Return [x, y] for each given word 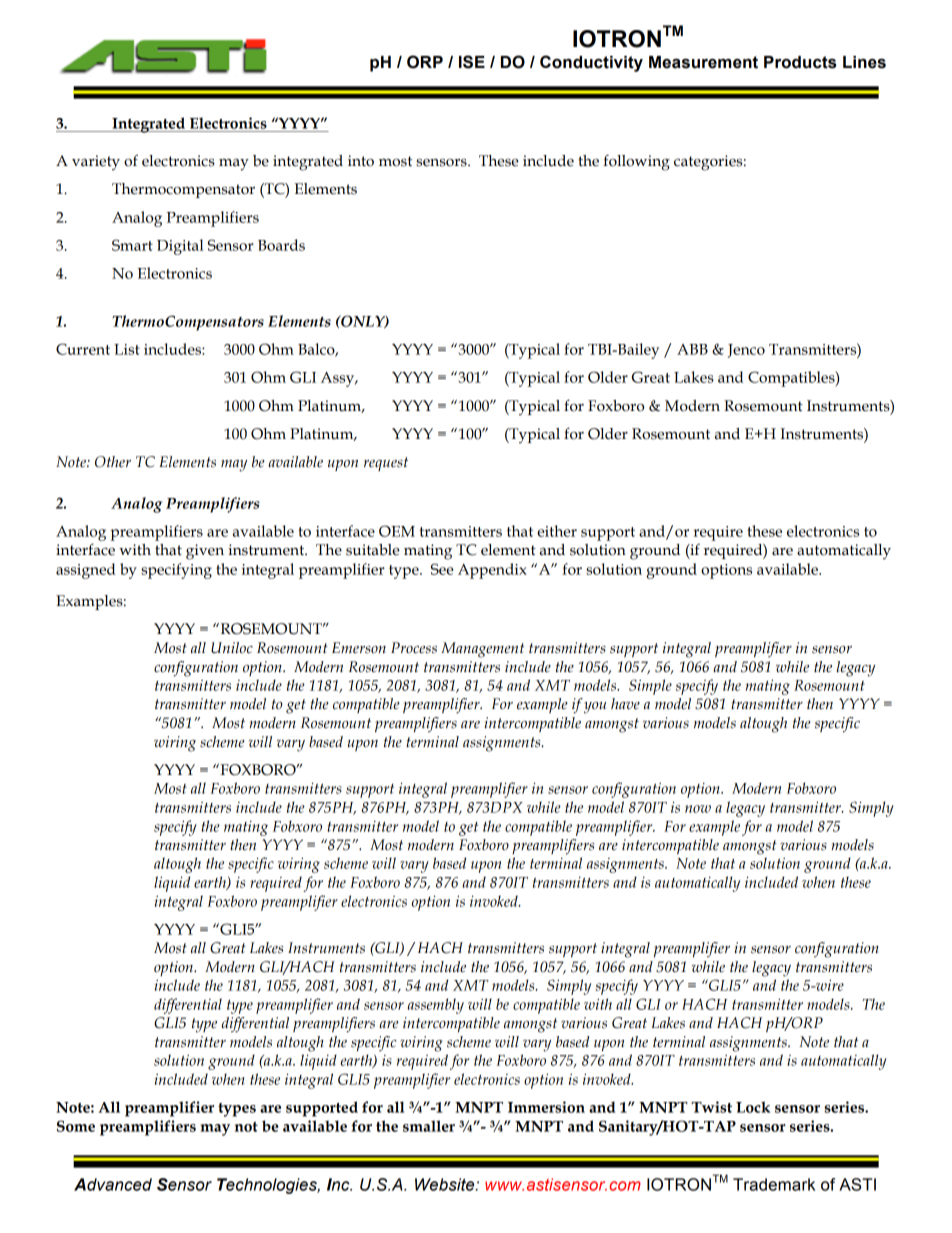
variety [96, 163]
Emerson [359, 648]
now [698, 809]
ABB [692, 349]
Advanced [113, 1184]
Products [800, 62]
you [595, 708]
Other [113, 462]
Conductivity [591, 63]
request [386, 464]
